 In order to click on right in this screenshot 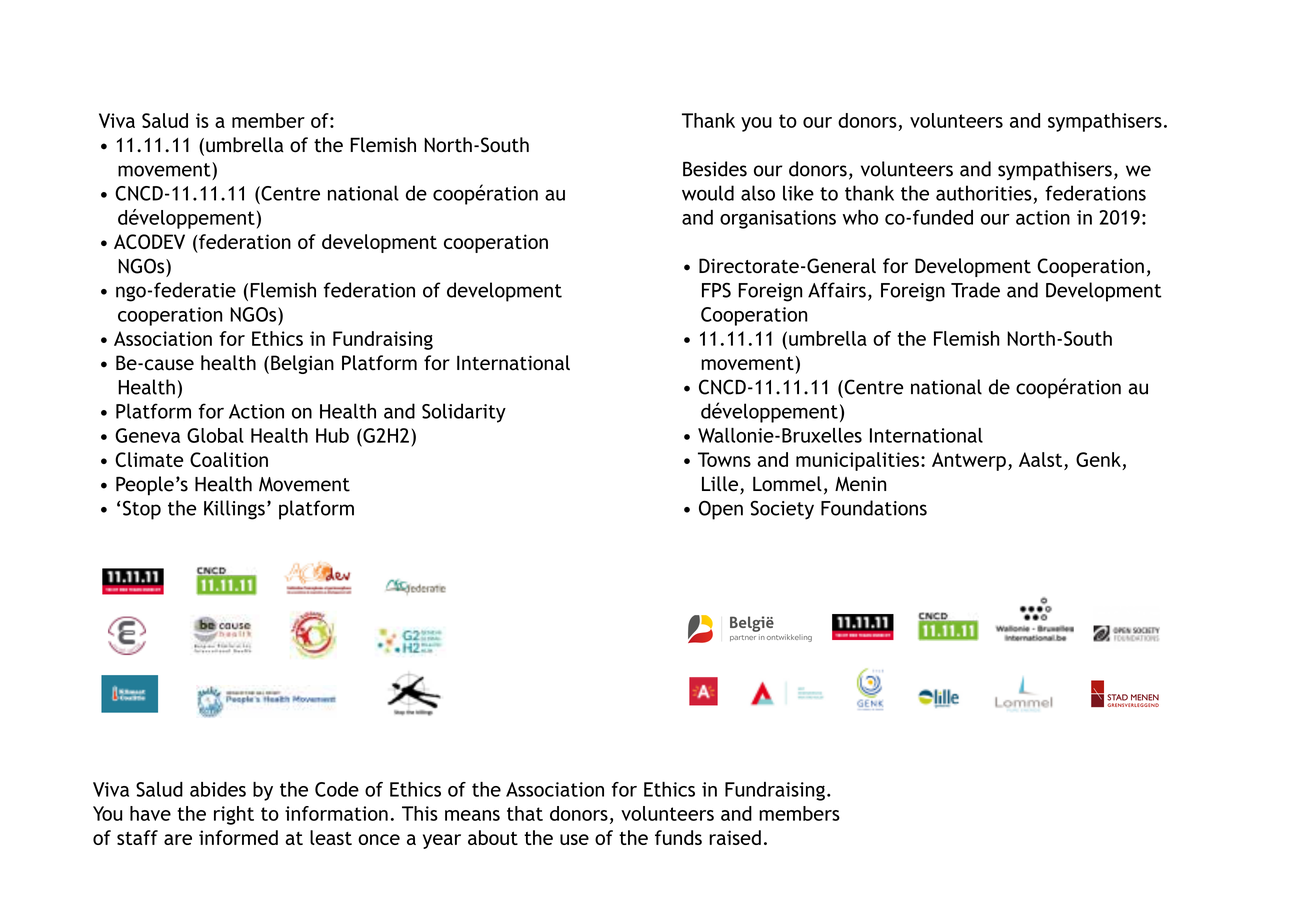, I will do `click(234, 815)`.
